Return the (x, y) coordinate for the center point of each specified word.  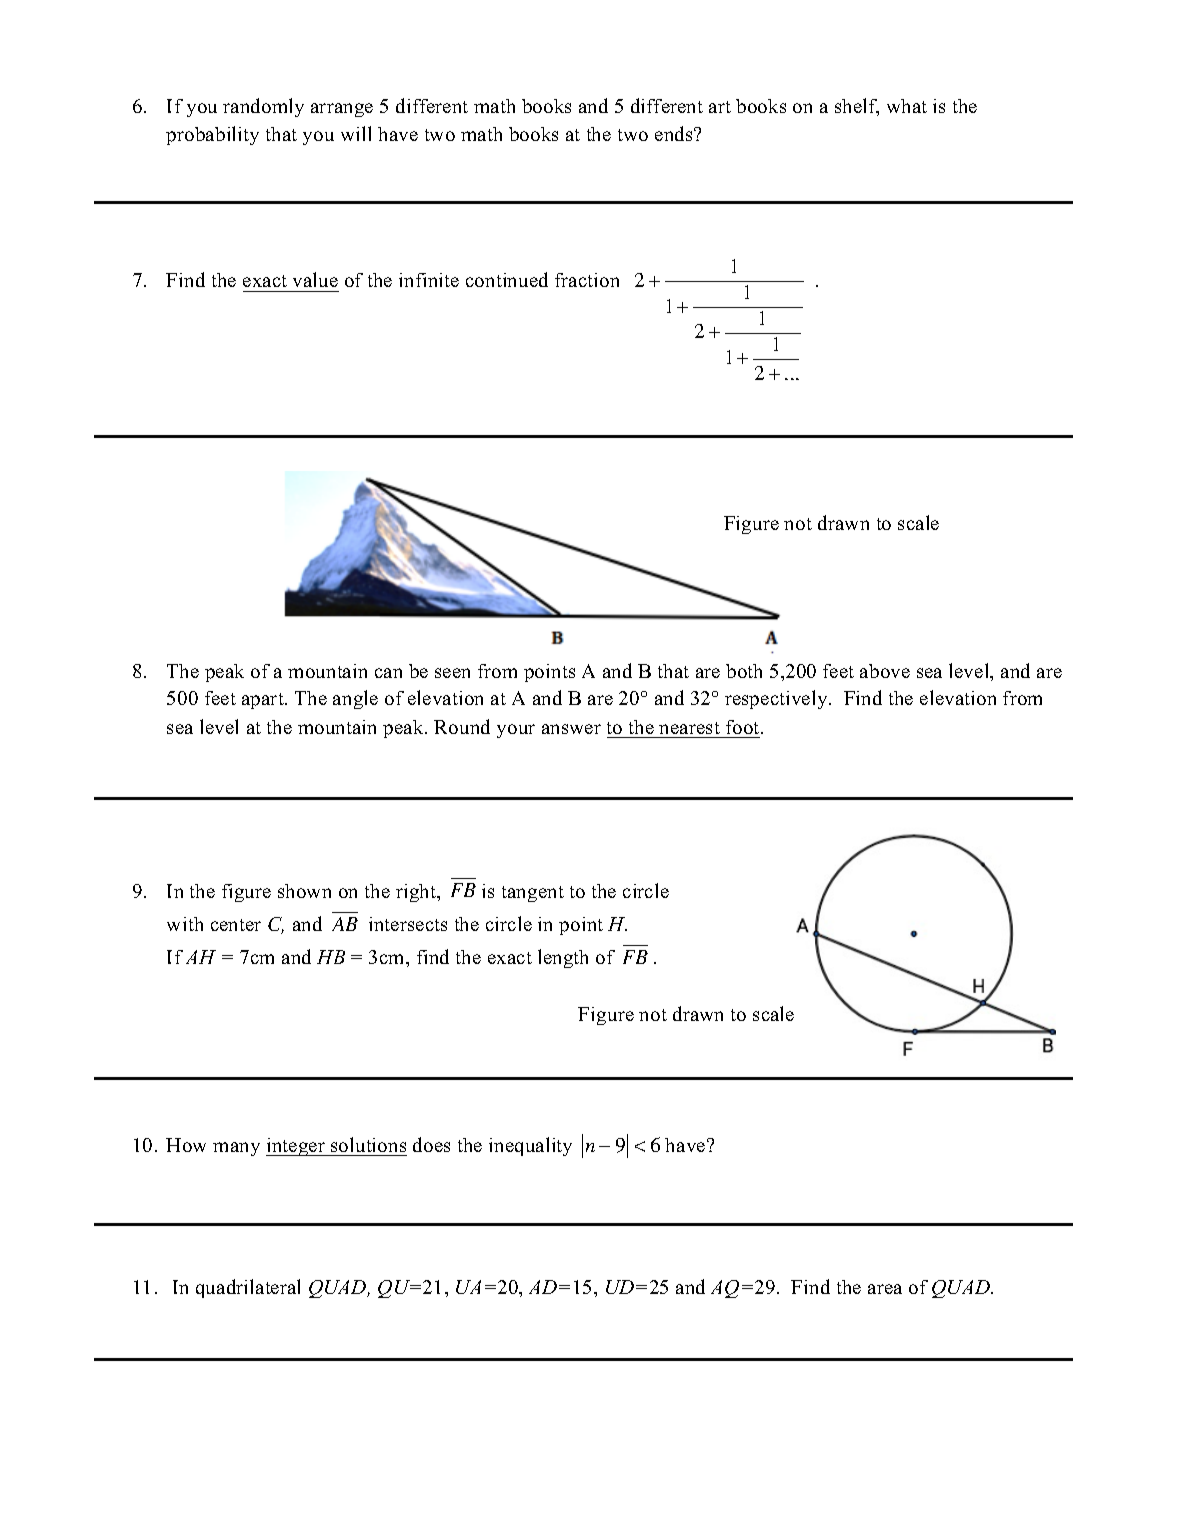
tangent (533, 894)
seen (452, 673)
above (885, 671)
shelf (857, 107)
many (236, 1149)
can (388, 673)
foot (744, 727)
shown (304, 891)
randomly (263, 107)
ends (675, 133)
